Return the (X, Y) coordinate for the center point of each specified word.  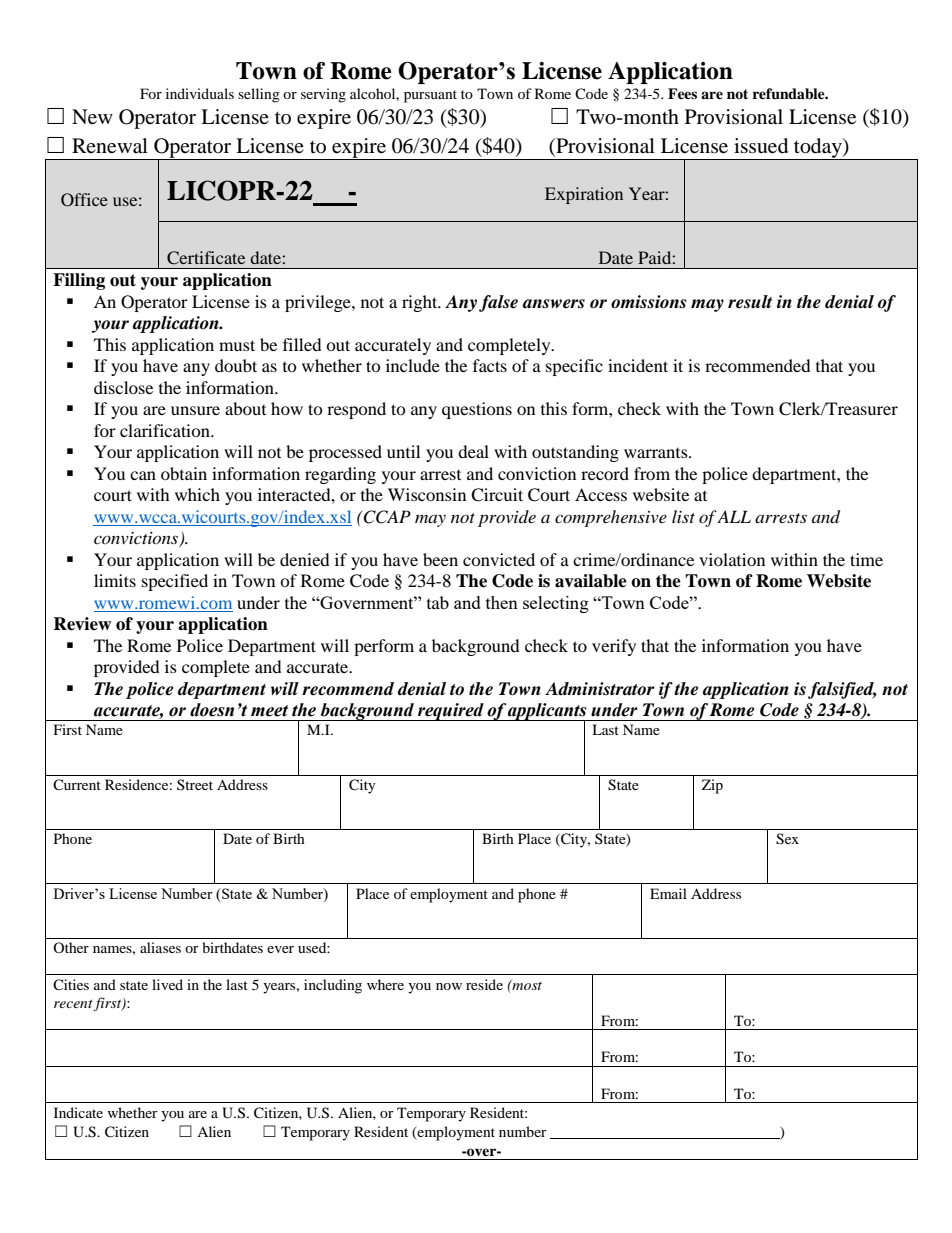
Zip (712, 786)
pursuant (430, 96)
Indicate (78, 1112)
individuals (200, 93)
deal (473, 451)
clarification (166, 430)
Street (195, 784)
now (449, 986)
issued (761, 146)
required (451, 712)
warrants (657, 453)
